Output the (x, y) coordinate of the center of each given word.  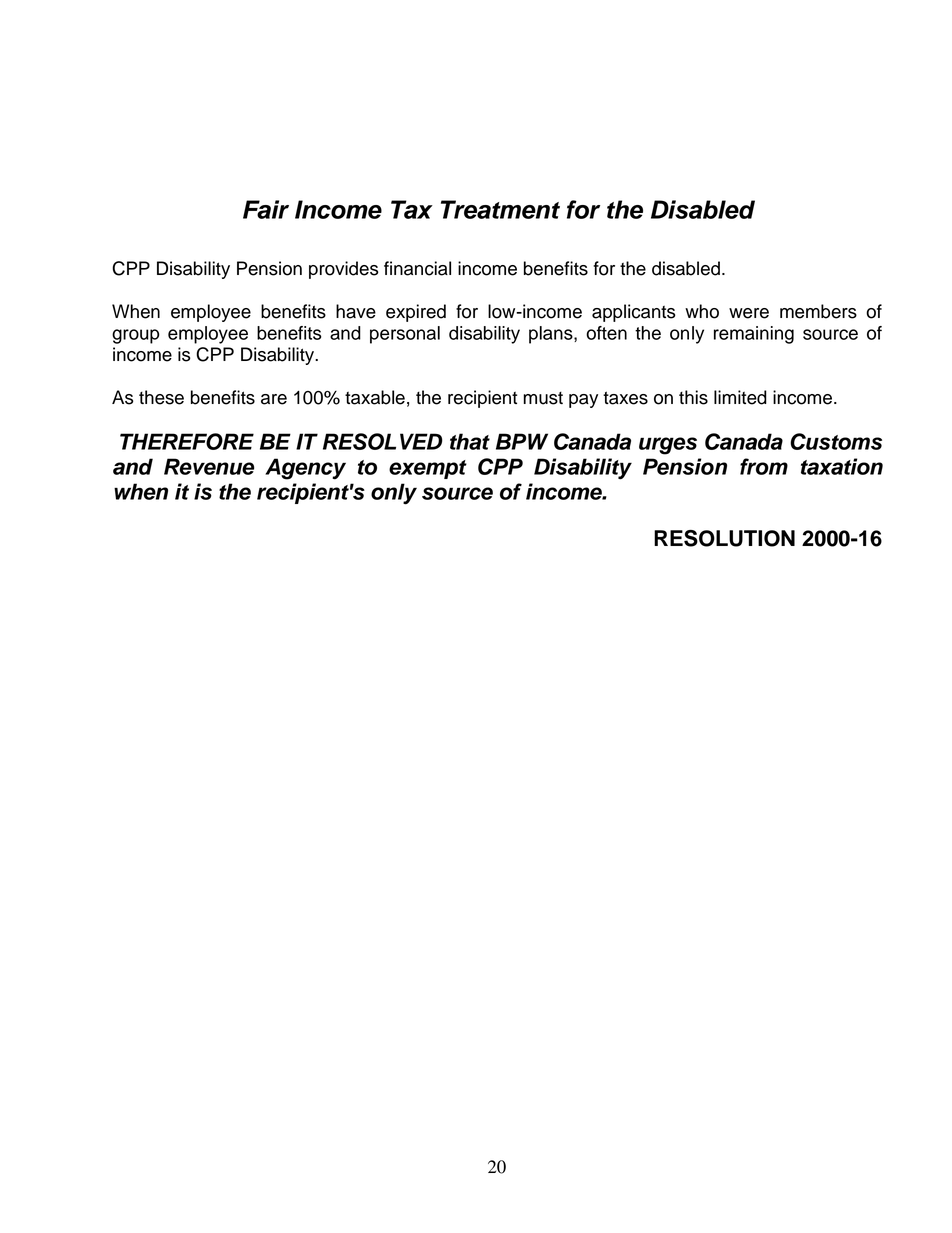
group (135, 336)
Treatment (500, 209)
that (470, 441)
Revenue (209, 466)
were (749, 313)
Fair (266, 209)
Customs (836, 441)
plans (552, 335)
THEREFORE (187, 441)
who (702, 311)
